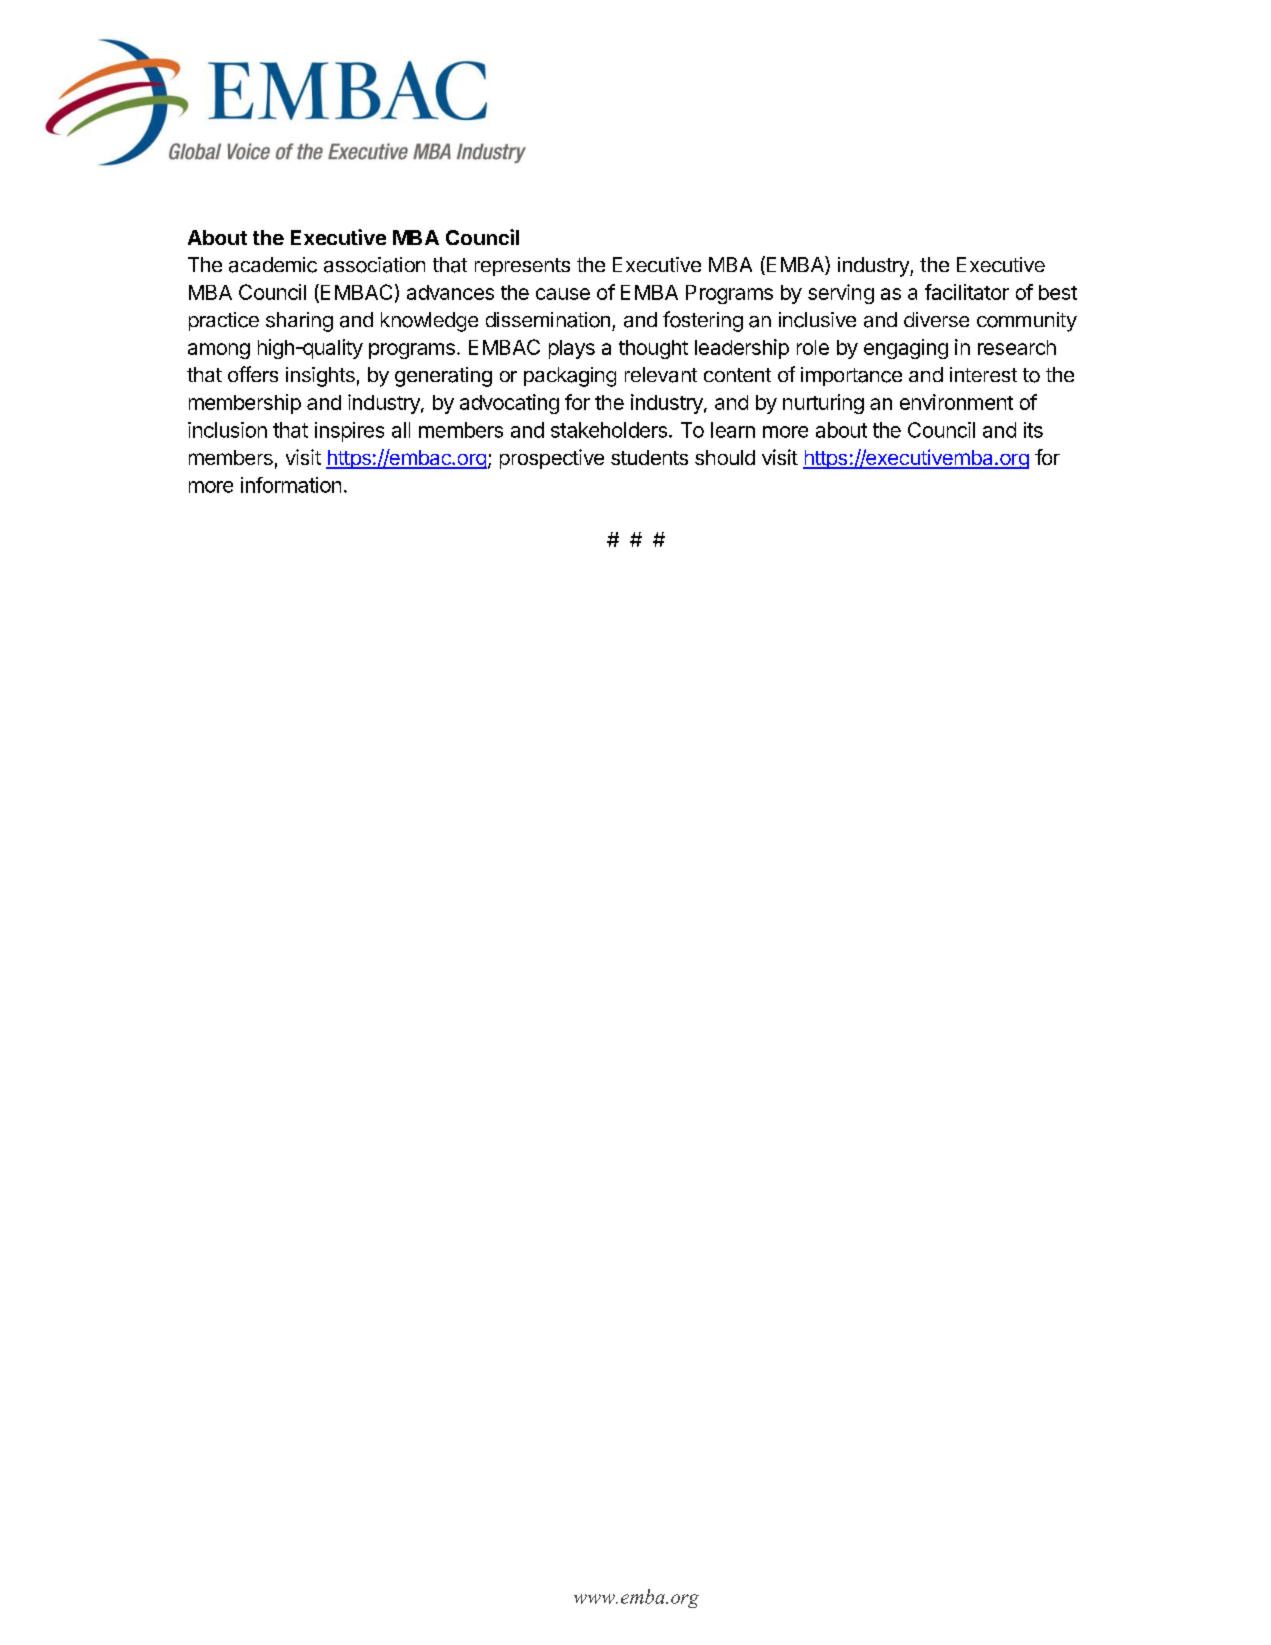  What do you see at coordinates (349, 432) in the document?
I see `inspires` at bounding box center [349, 432].
